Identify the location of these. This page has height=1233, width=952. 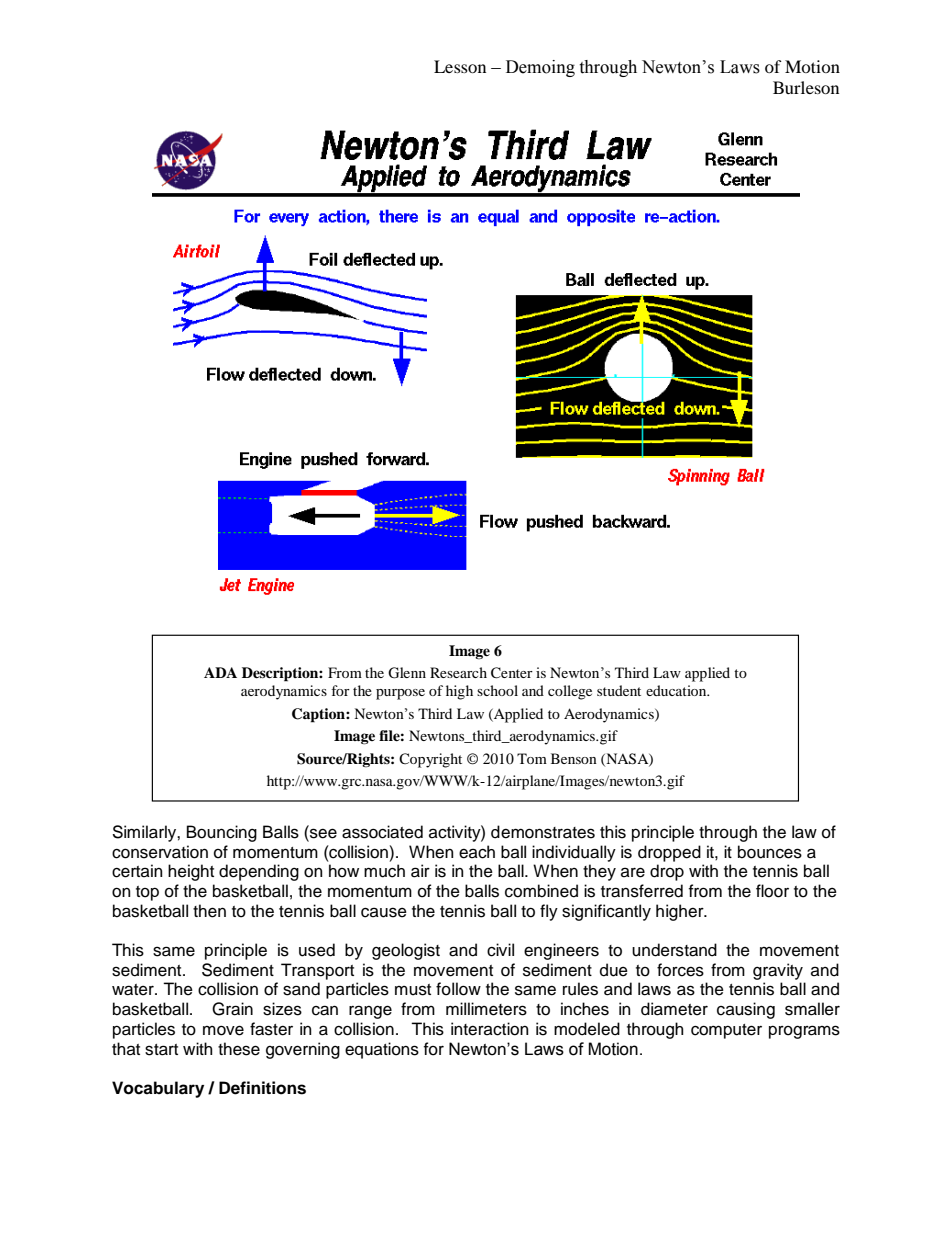
(239, 1049).
